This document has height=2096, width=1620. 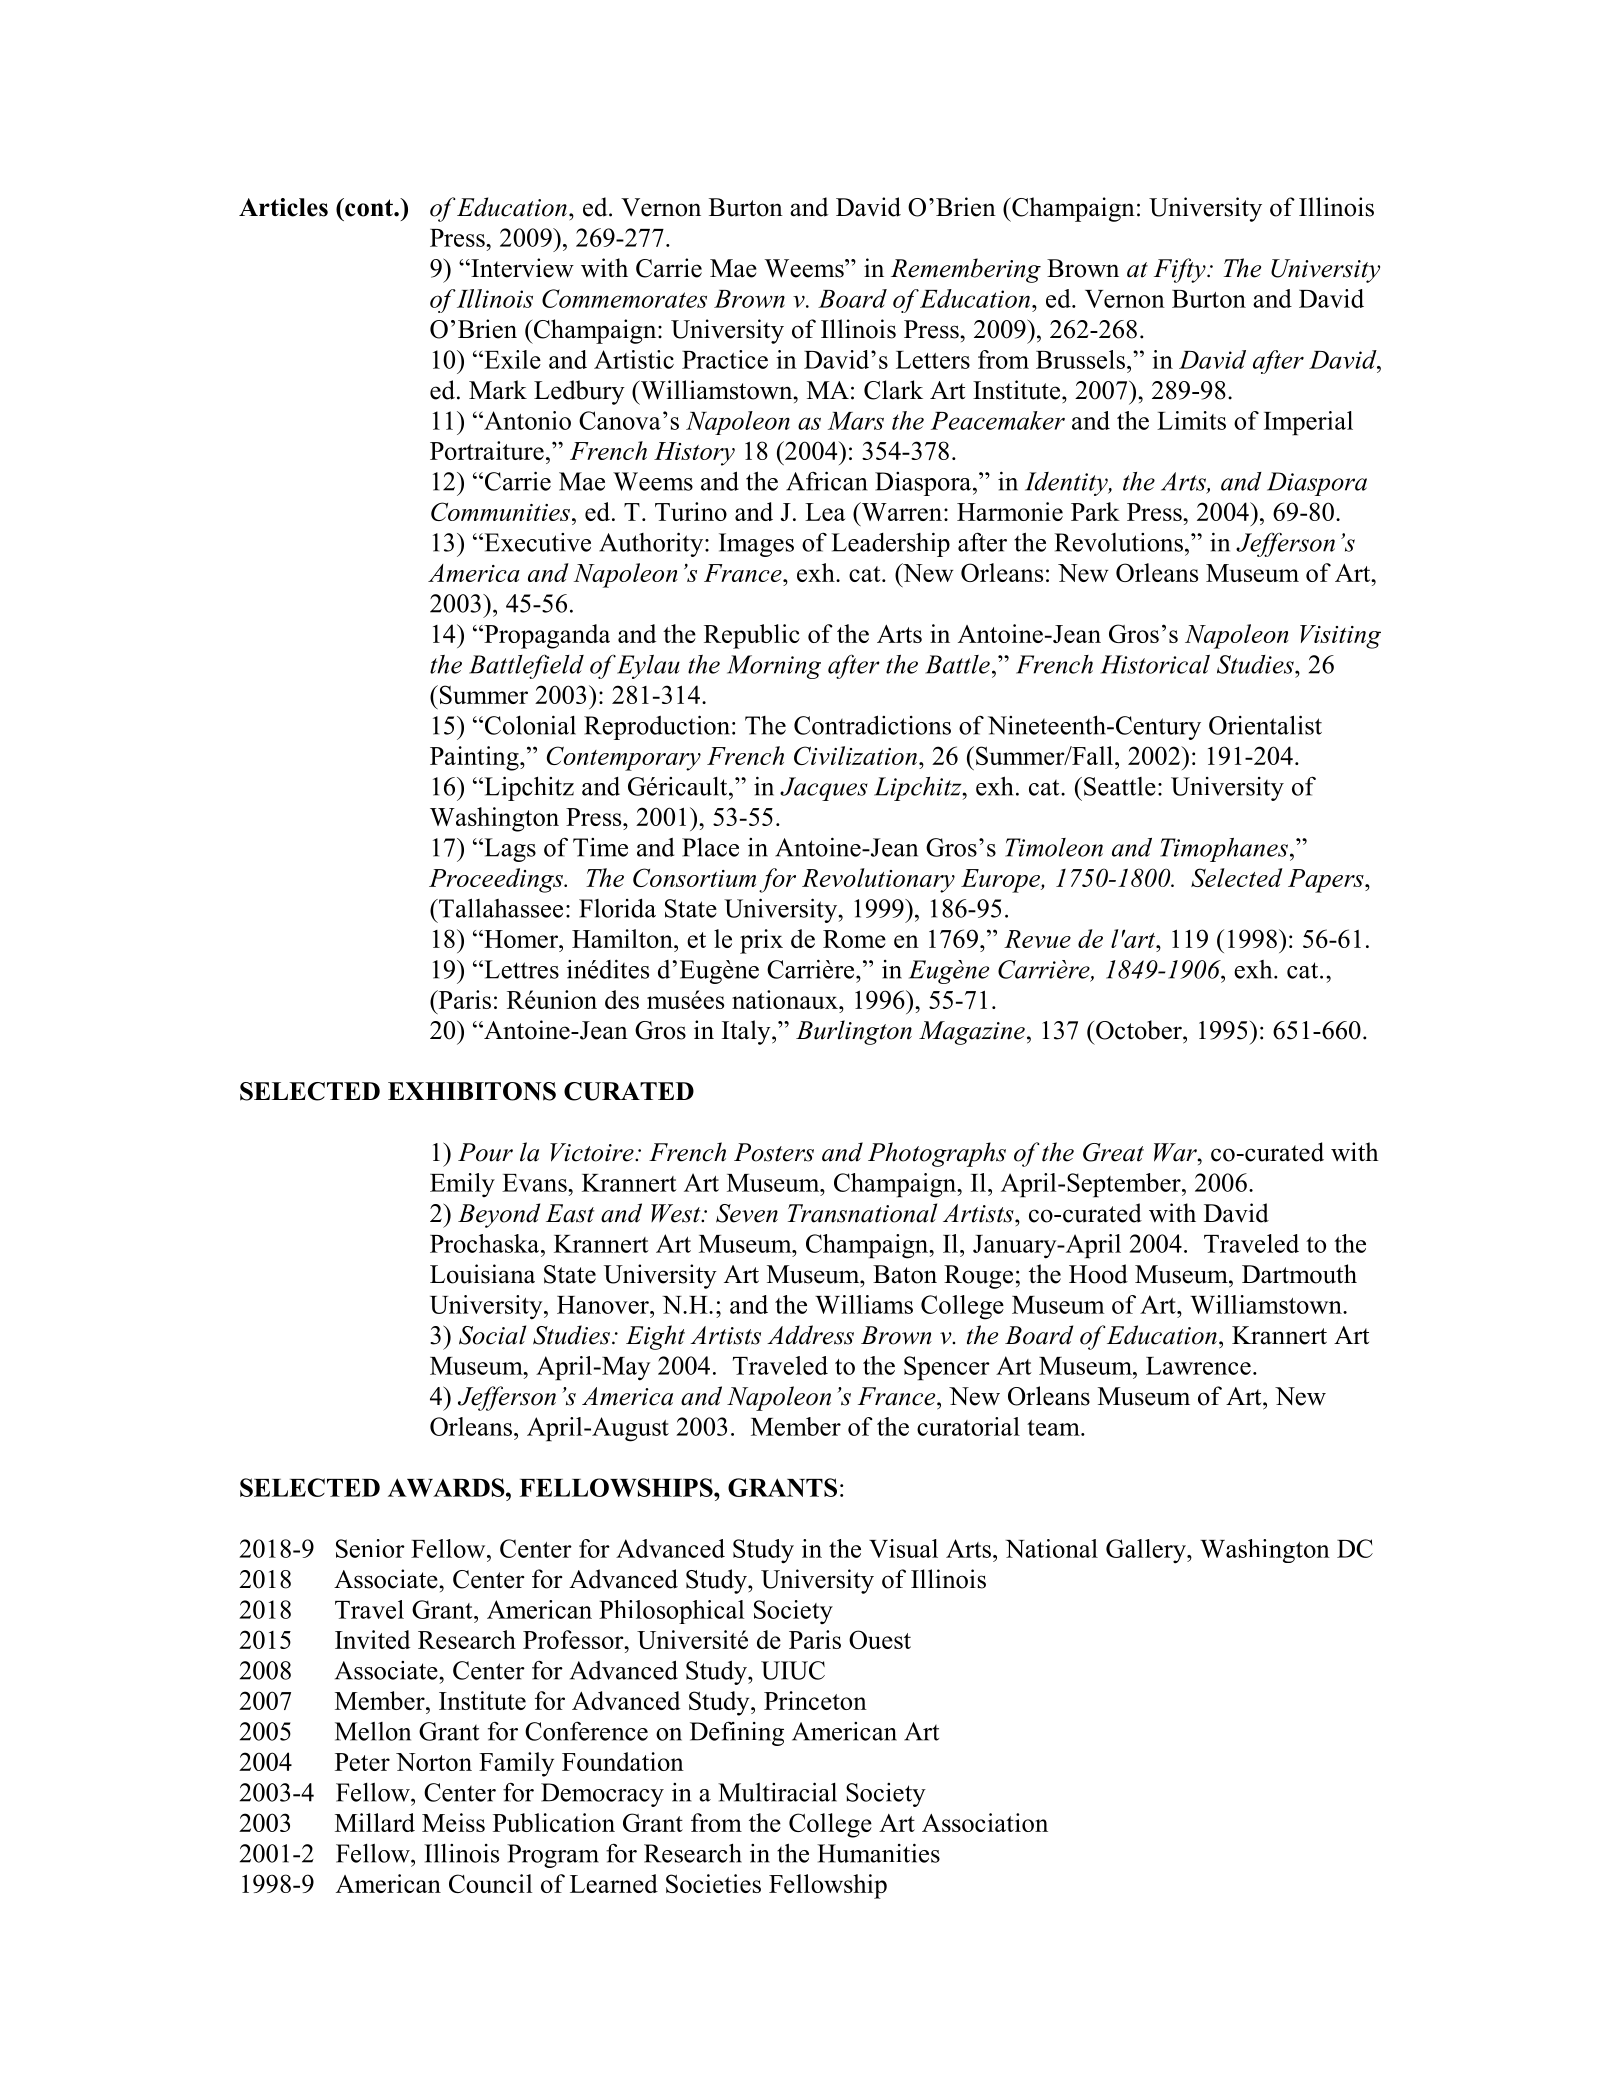 I want to click on Multiracial, so click(x=777, y=1792).
